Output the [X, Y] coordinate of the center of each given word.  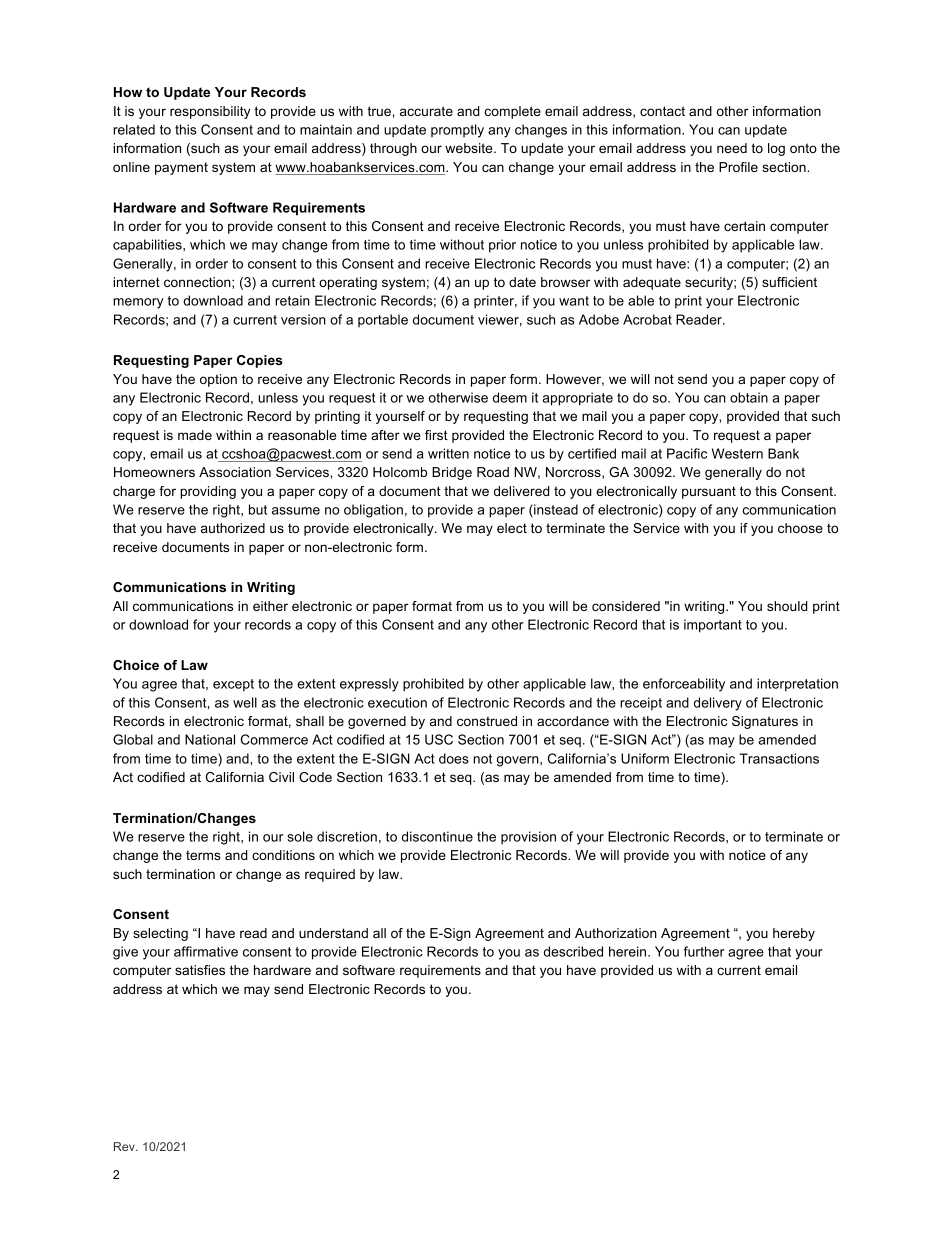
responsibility [210, 112]
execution [397, 702]
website [470, 148]
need [732, 148]
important [713, 626]
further [704, 951]
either [270, 606]
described [573, 951]
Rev [125, 1146]
